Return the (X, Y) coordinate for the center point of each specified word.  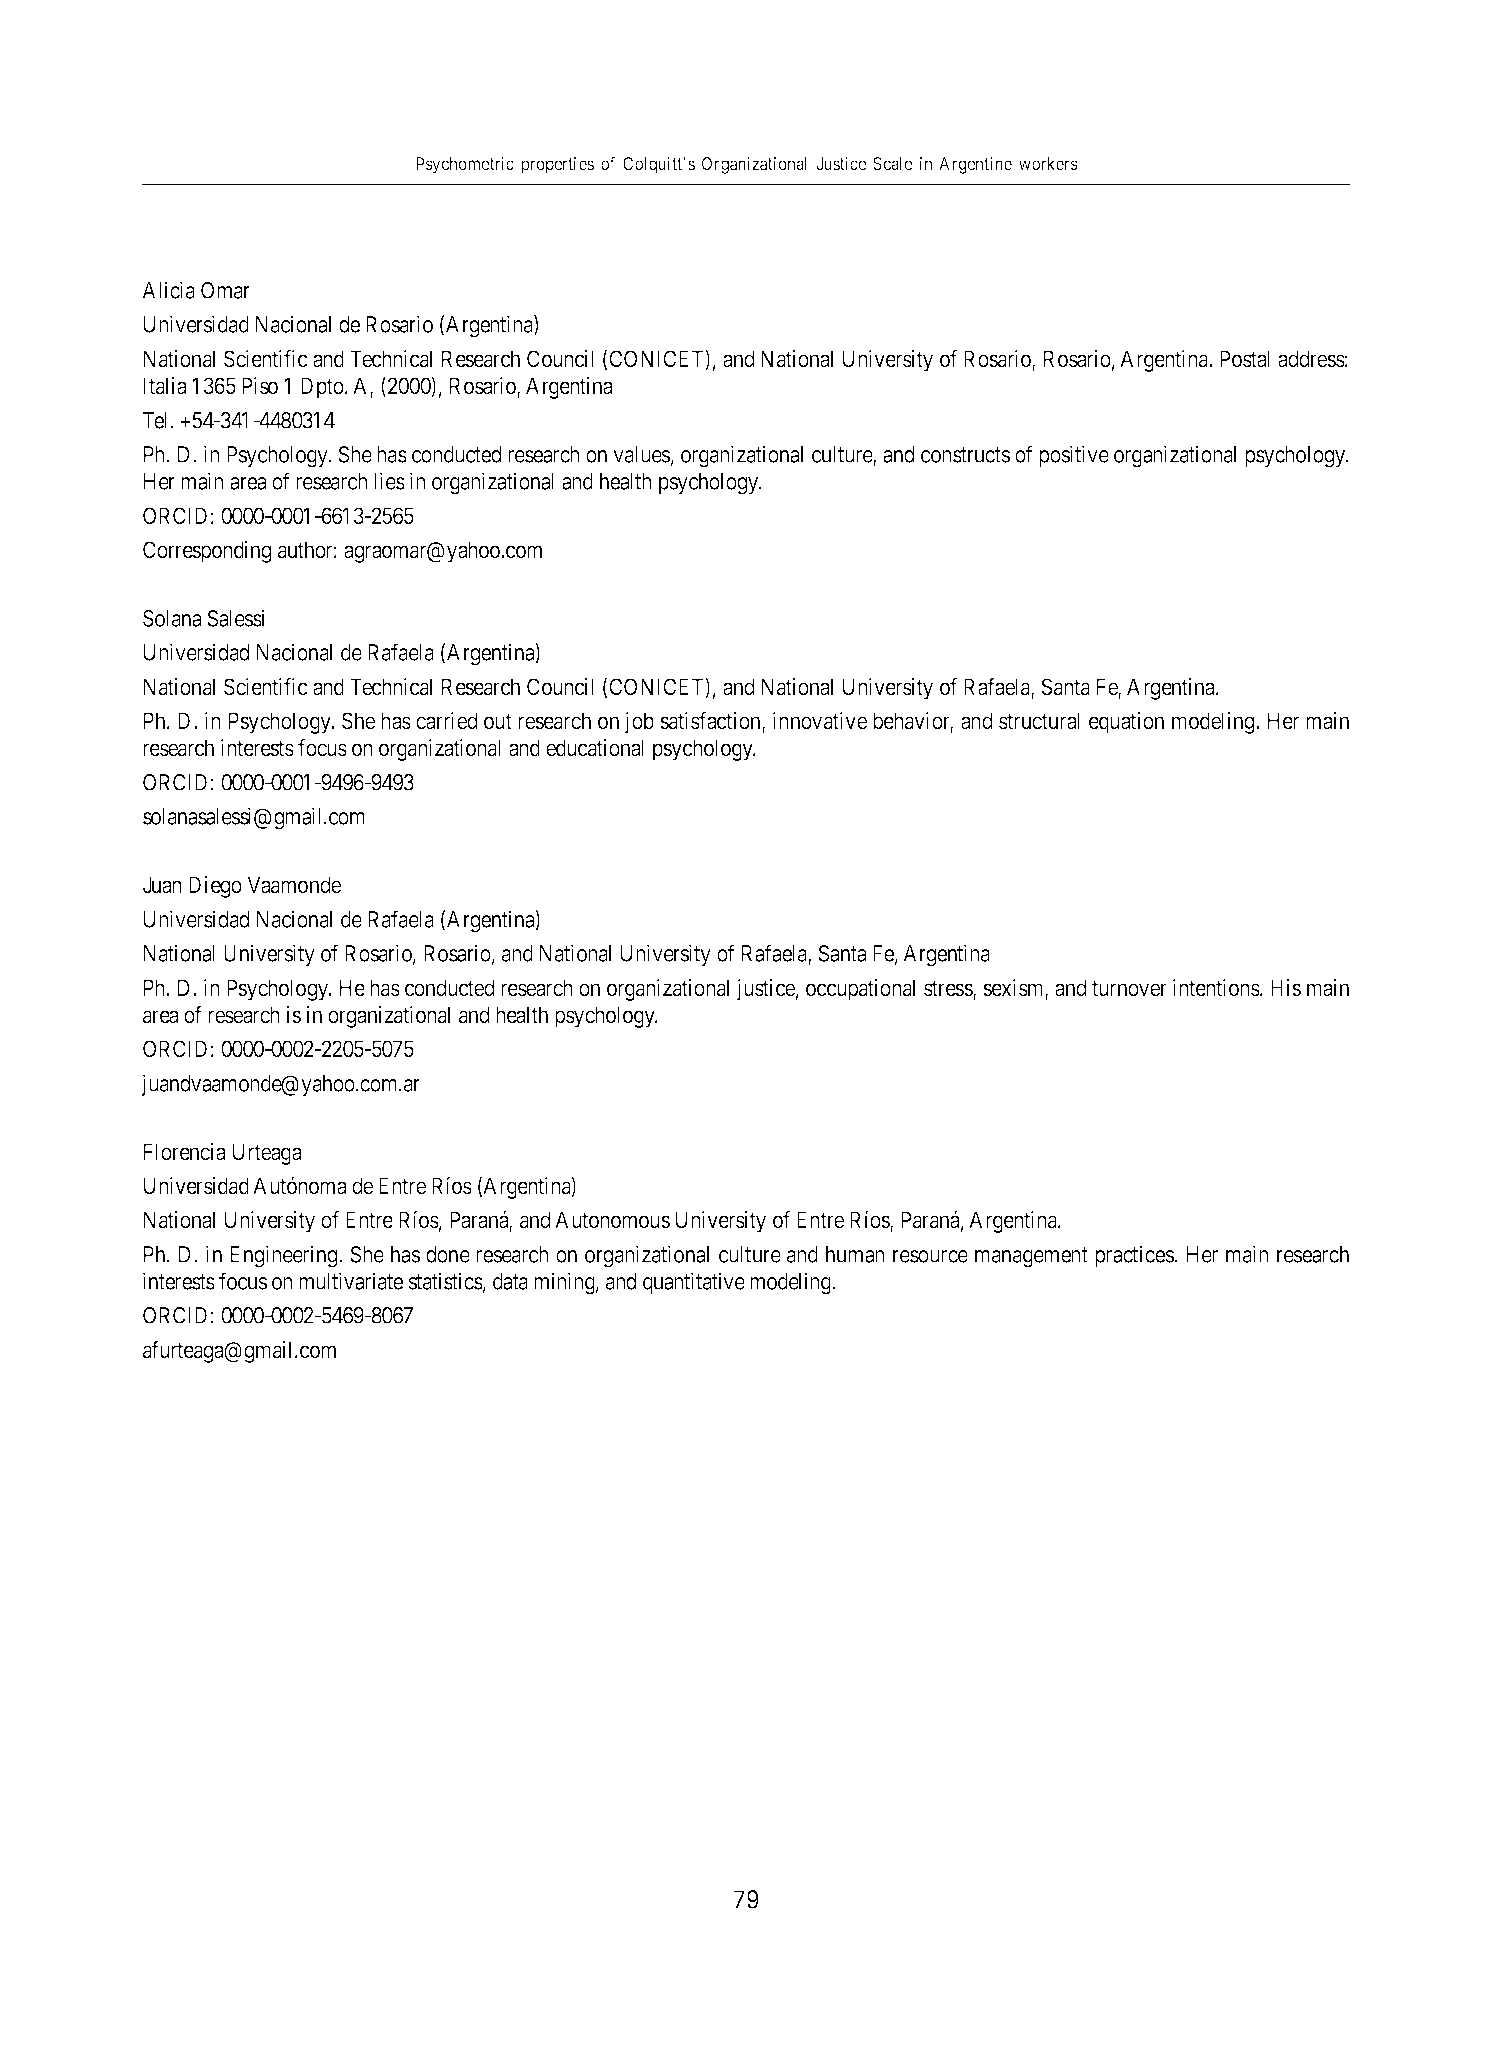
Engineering (285, 1256)
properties (557, 165)
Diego (215, 887)
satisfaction (711, 722)
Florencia (184, 1152)
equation (1126, 723)
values (641, 454)
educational (595, 748)
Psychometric (465, 165)
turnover (1129, 989)
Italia (165, 386)
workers (1048, 163)
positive (1074, 456)
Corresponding (207, 552)
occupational (860, 990)
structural (1039, 721)
